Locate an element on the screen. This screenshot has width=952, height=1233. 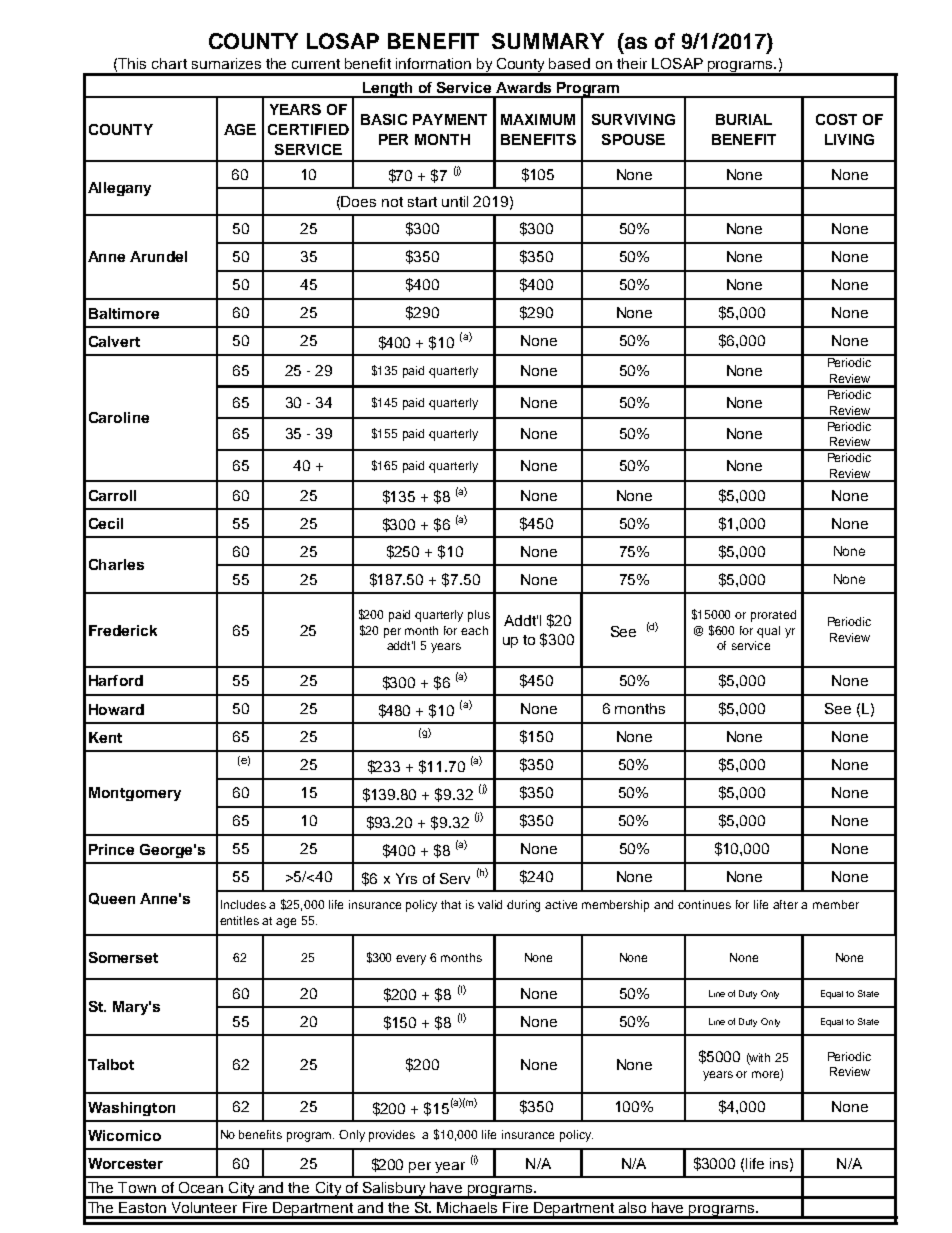
prorated is located at coordinates (773, 616).
